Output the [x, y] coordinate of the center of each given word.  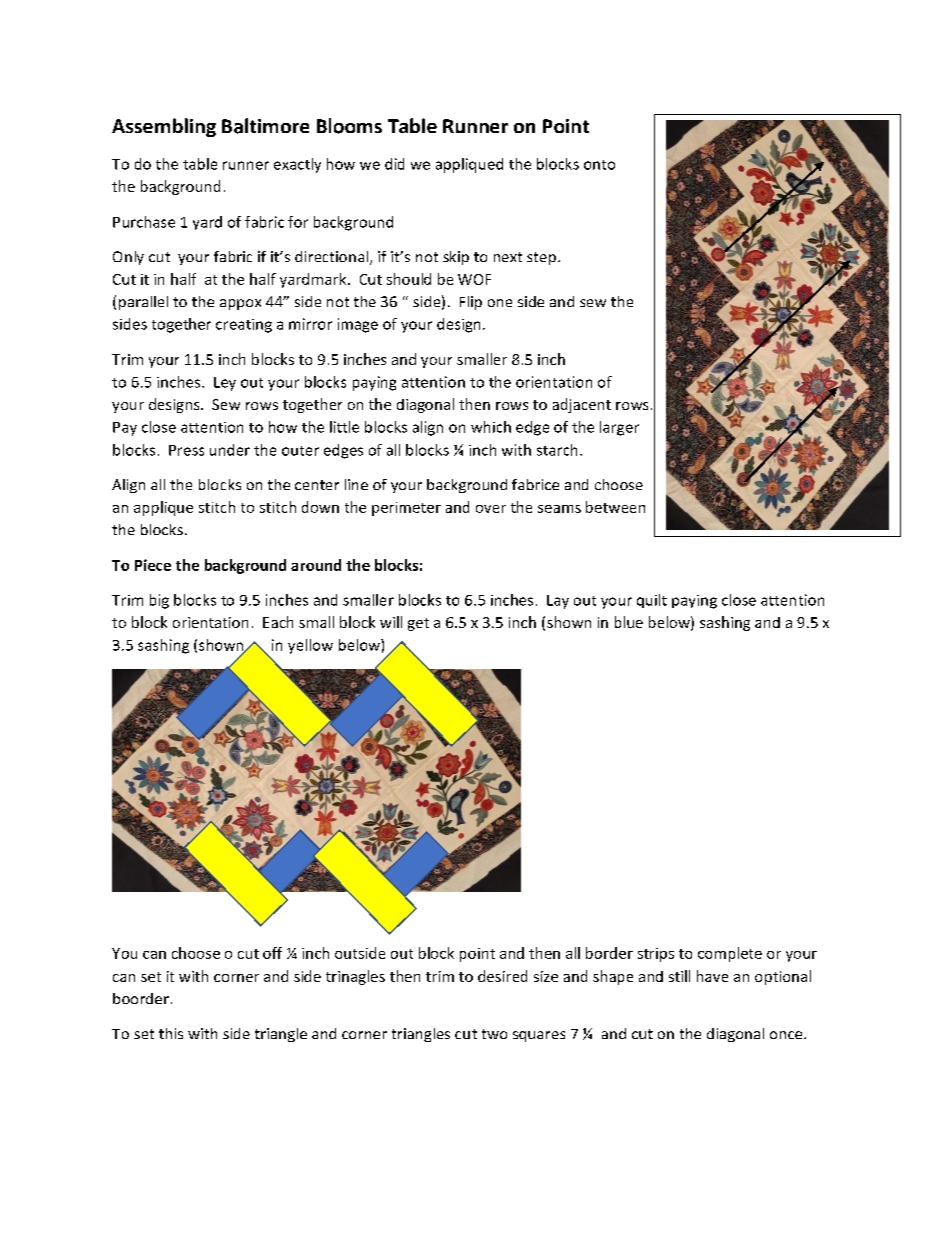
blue [629, 622]
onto [599, 165]
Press [186, 450]
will [391, 622]
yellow [310, 646]
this [171, 1033]
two [494, 1034]
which [491, 427]
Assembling [164, 127]
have [712, 976]
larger [619, 428]
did [394, 164]
